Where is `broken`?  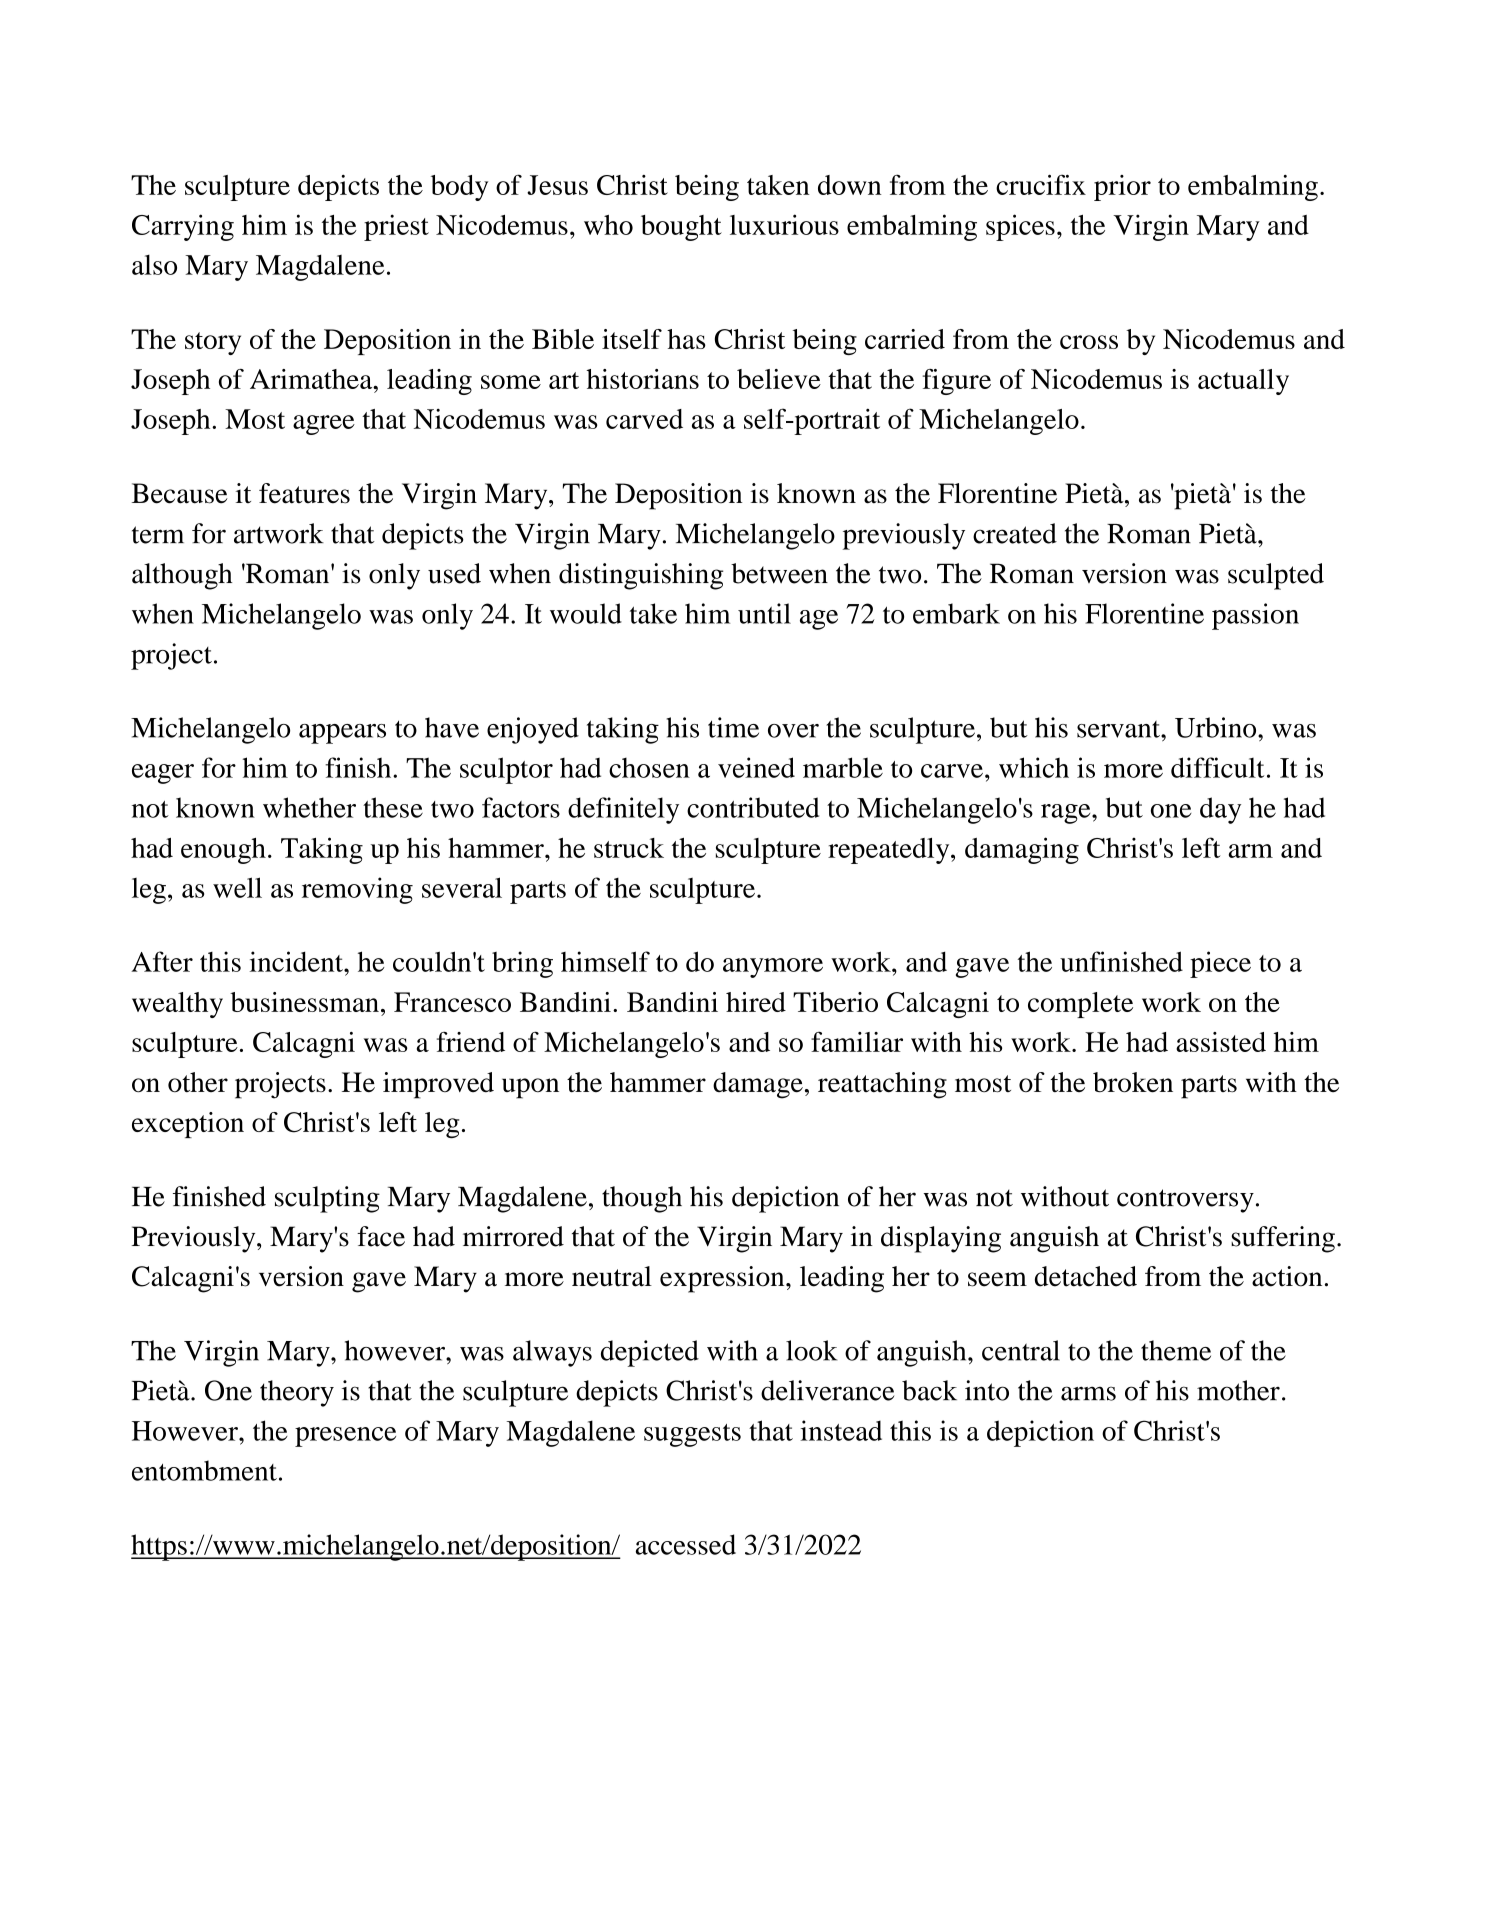 broken is located at coordinates (1133, 1082).
